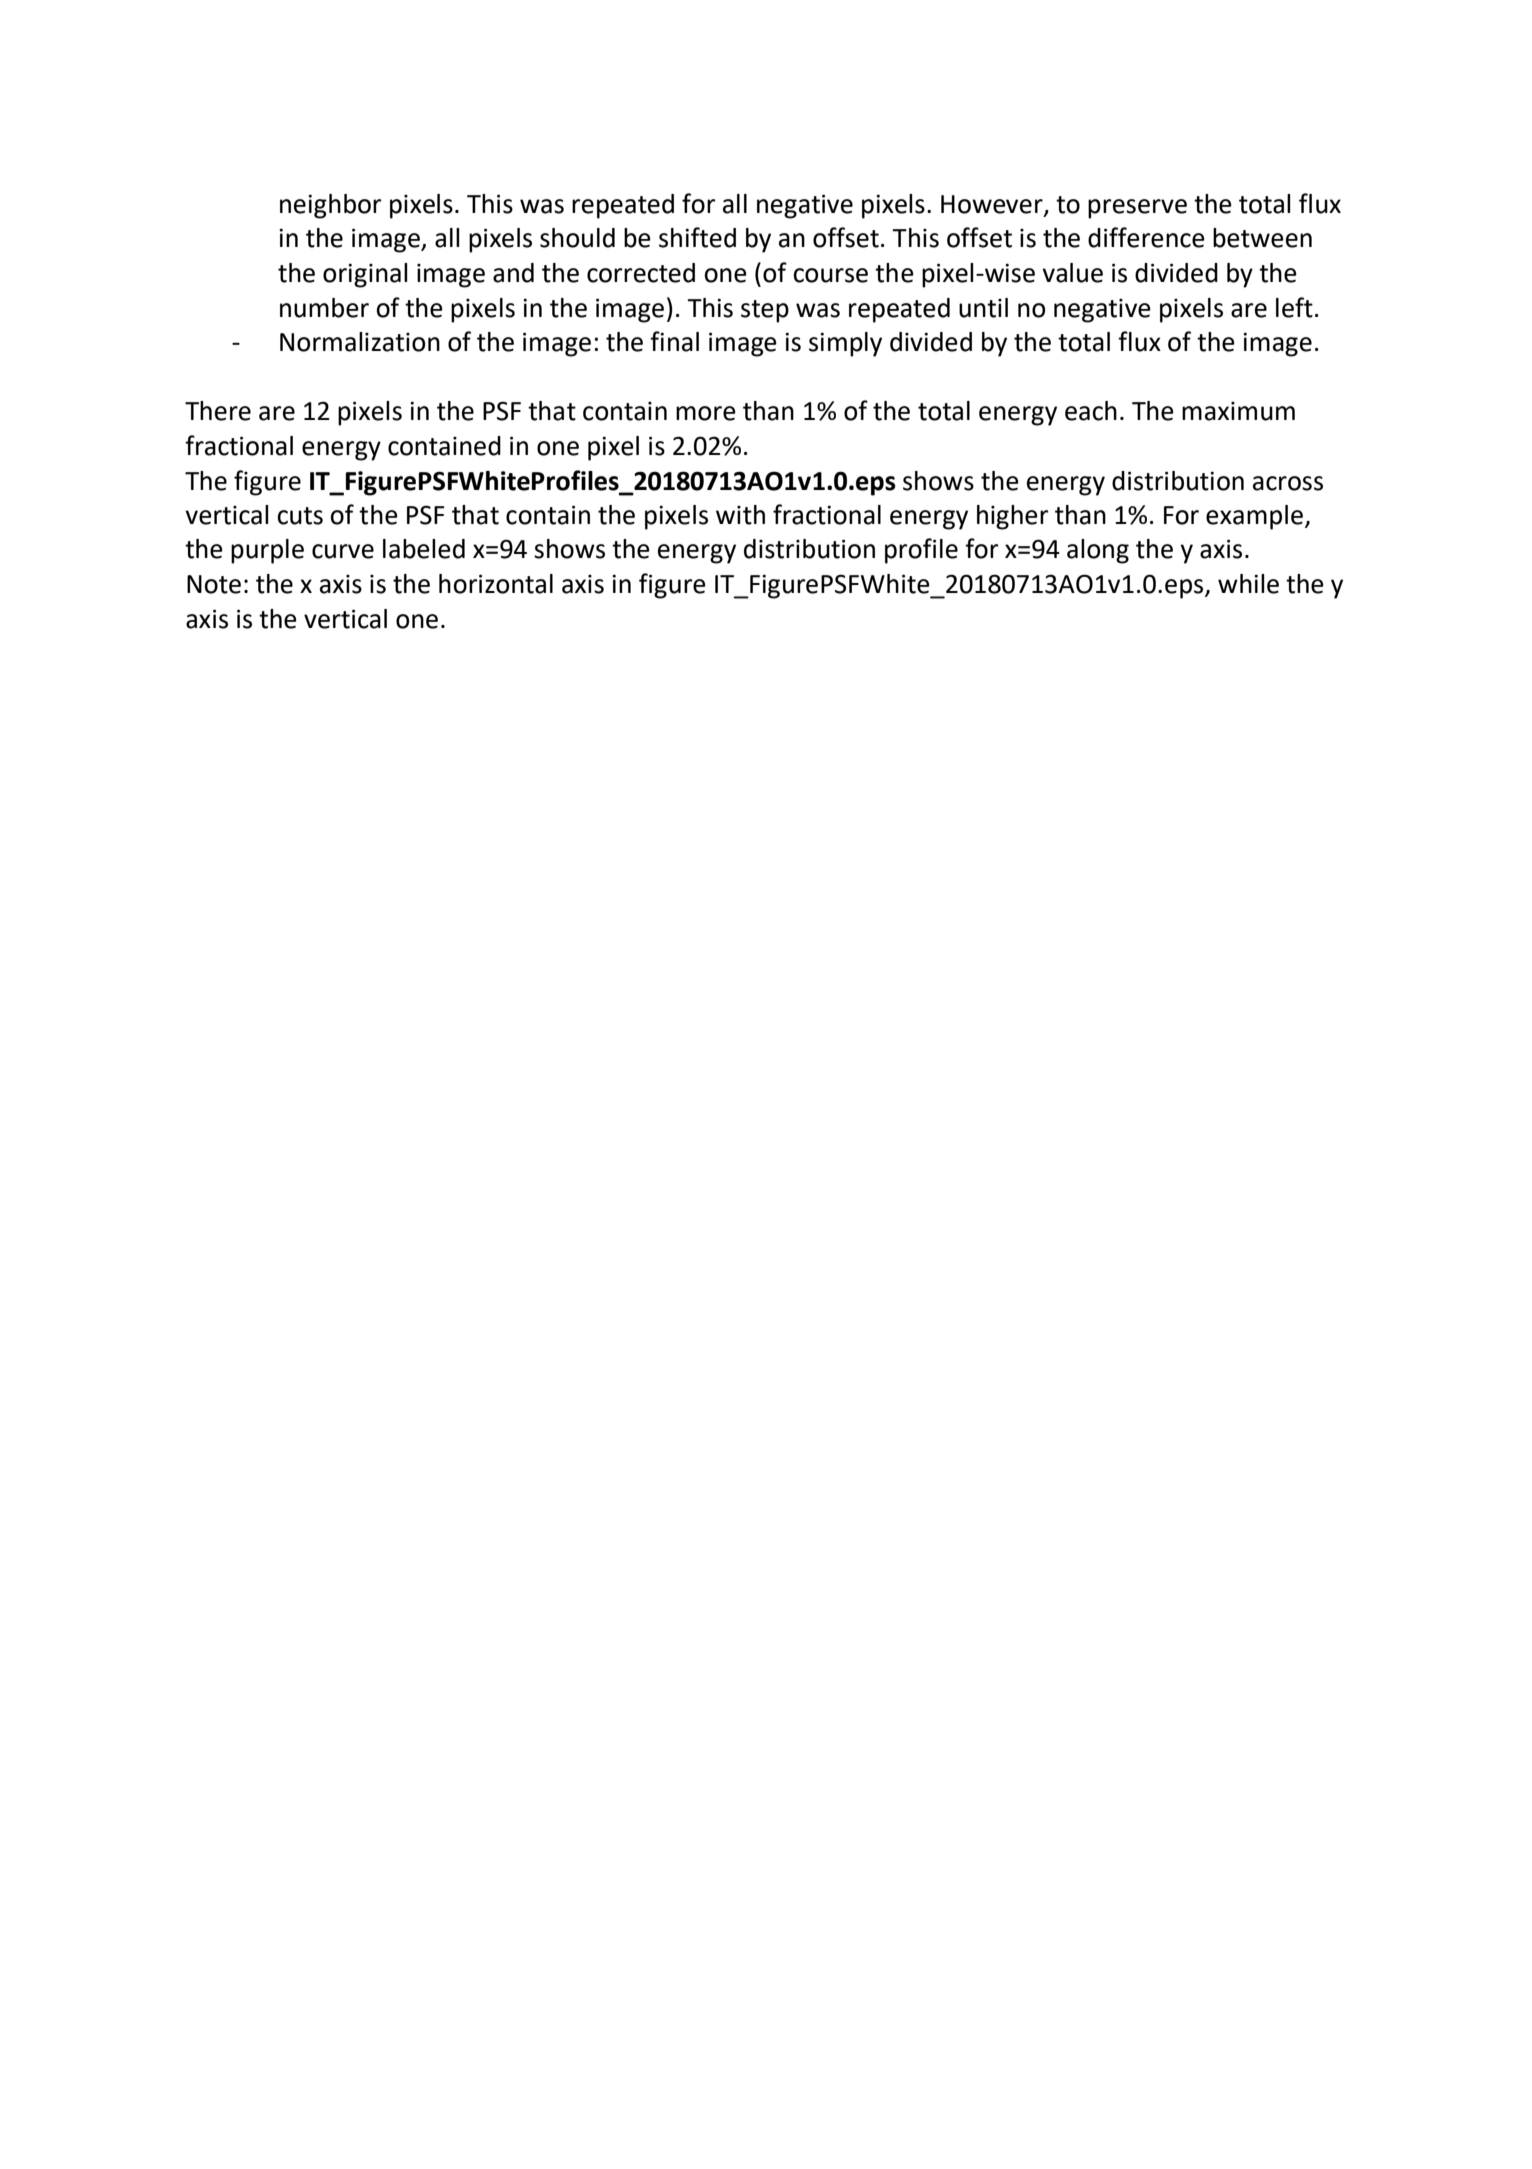 Image resolution: width=1532 pixels, height=2169 pixels. I want to click on curve, so click(343, 551).
